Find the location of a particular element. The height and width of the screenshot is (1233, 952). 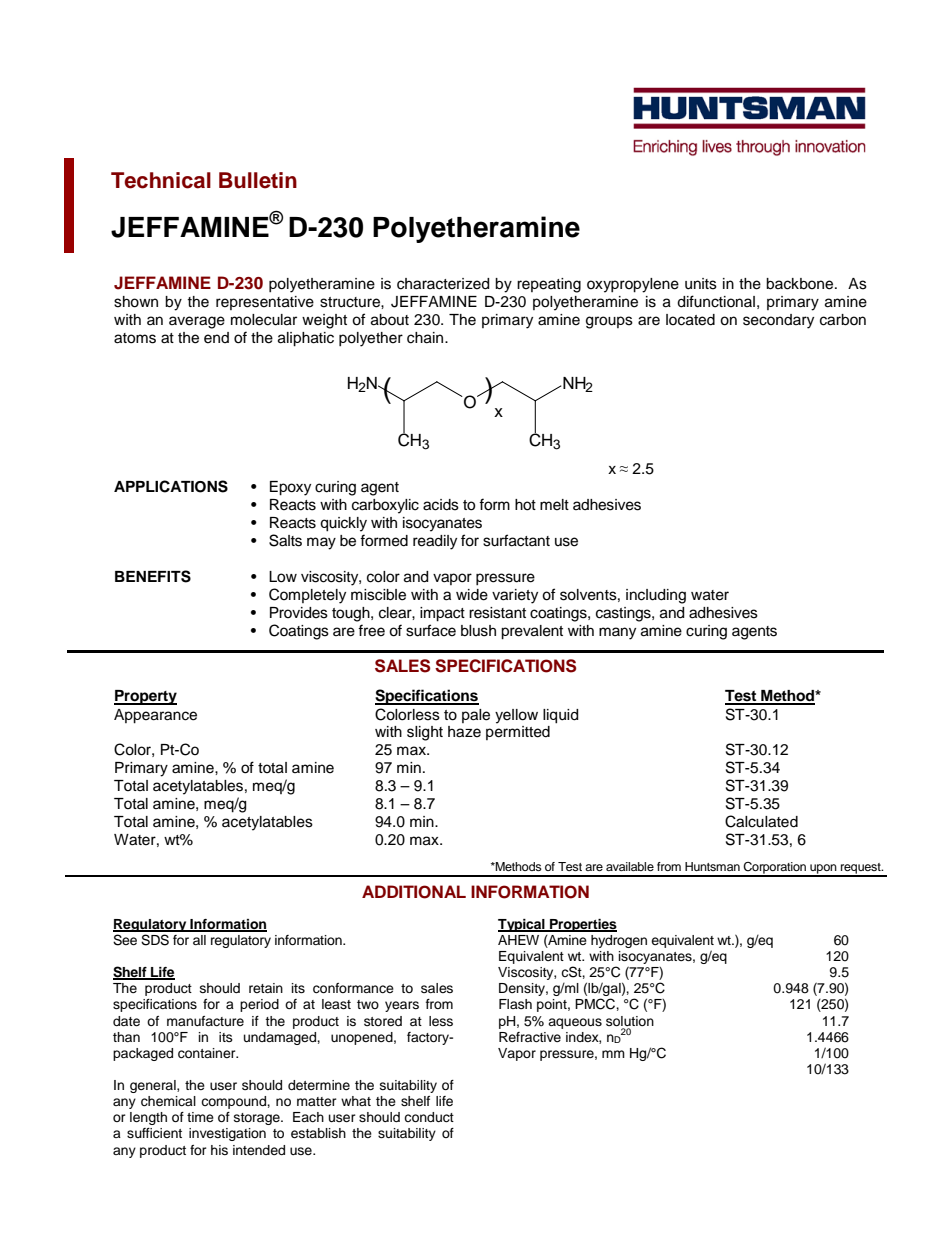

Appearance is located at coordinates (155, 716).
